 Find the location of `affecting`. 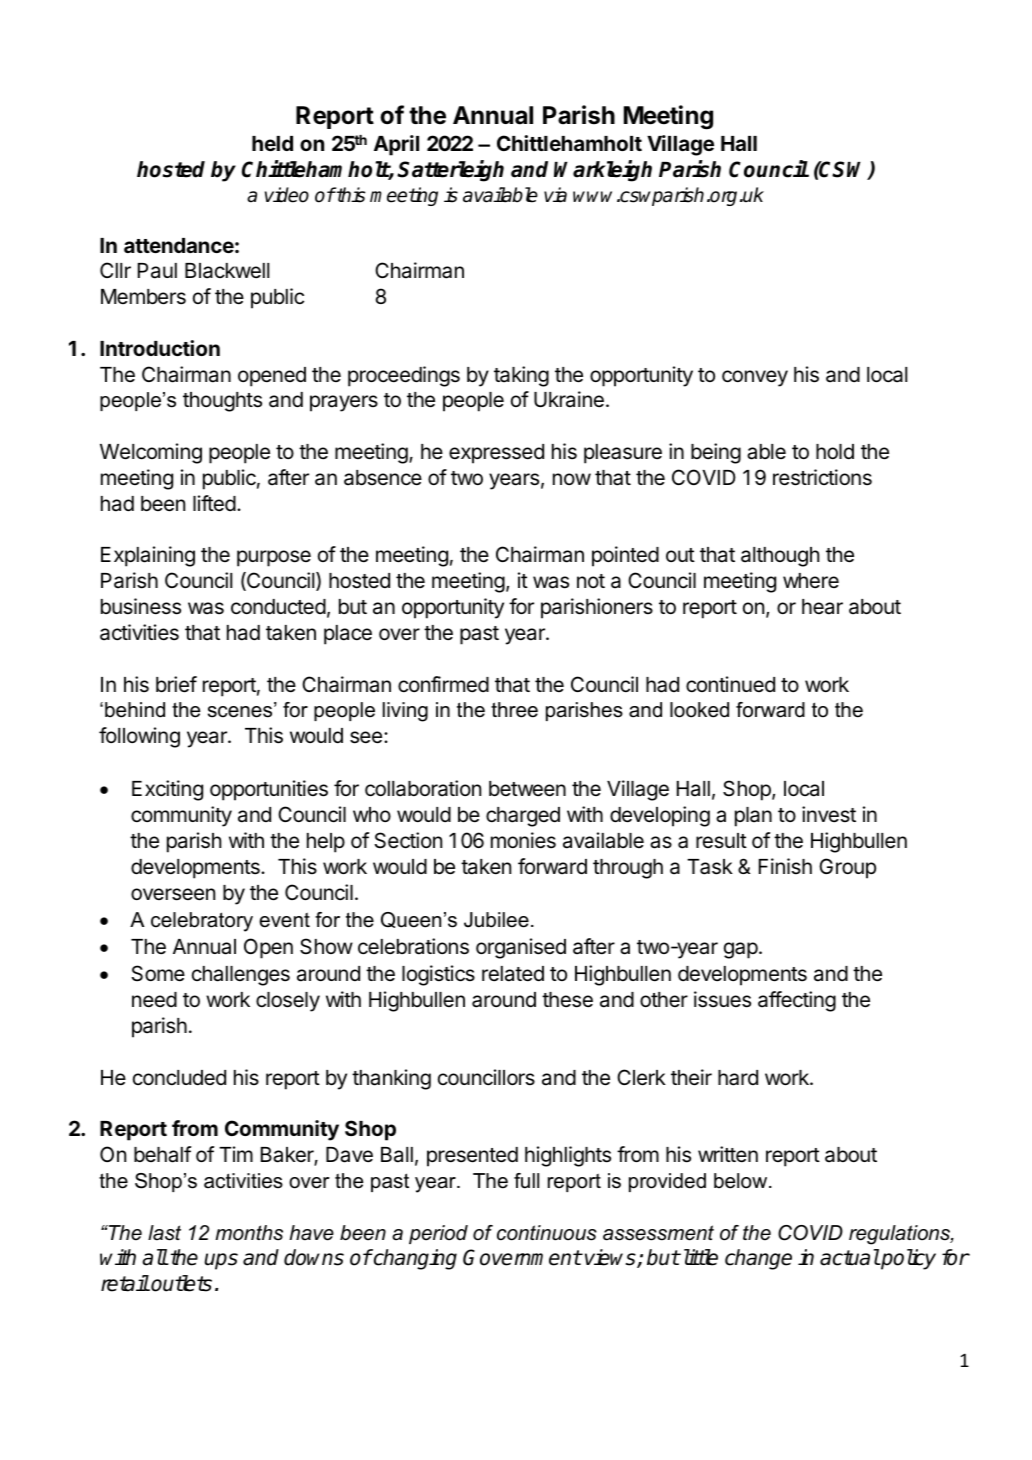

affecting is located at coordinates (797, 1001).
